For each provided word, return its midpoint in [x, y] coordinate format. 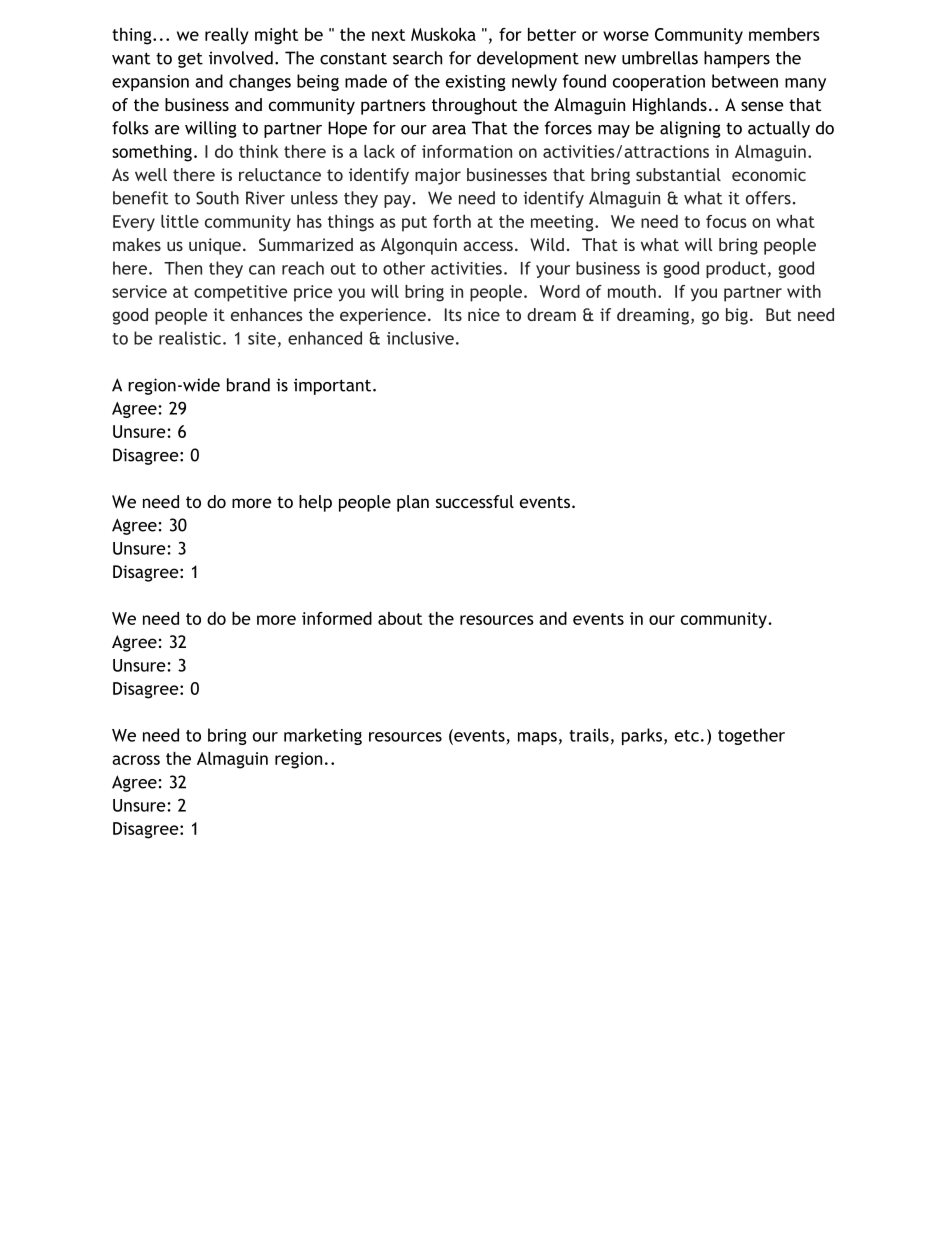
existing [476, 83]
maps [537, 738]
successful [475, 501]
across [136, 760]
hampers [737, 59]
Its [453, 314]
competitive [240, 293]
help [315, 503]
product [736, 269]
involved [241, 58]
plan [413, 503]
